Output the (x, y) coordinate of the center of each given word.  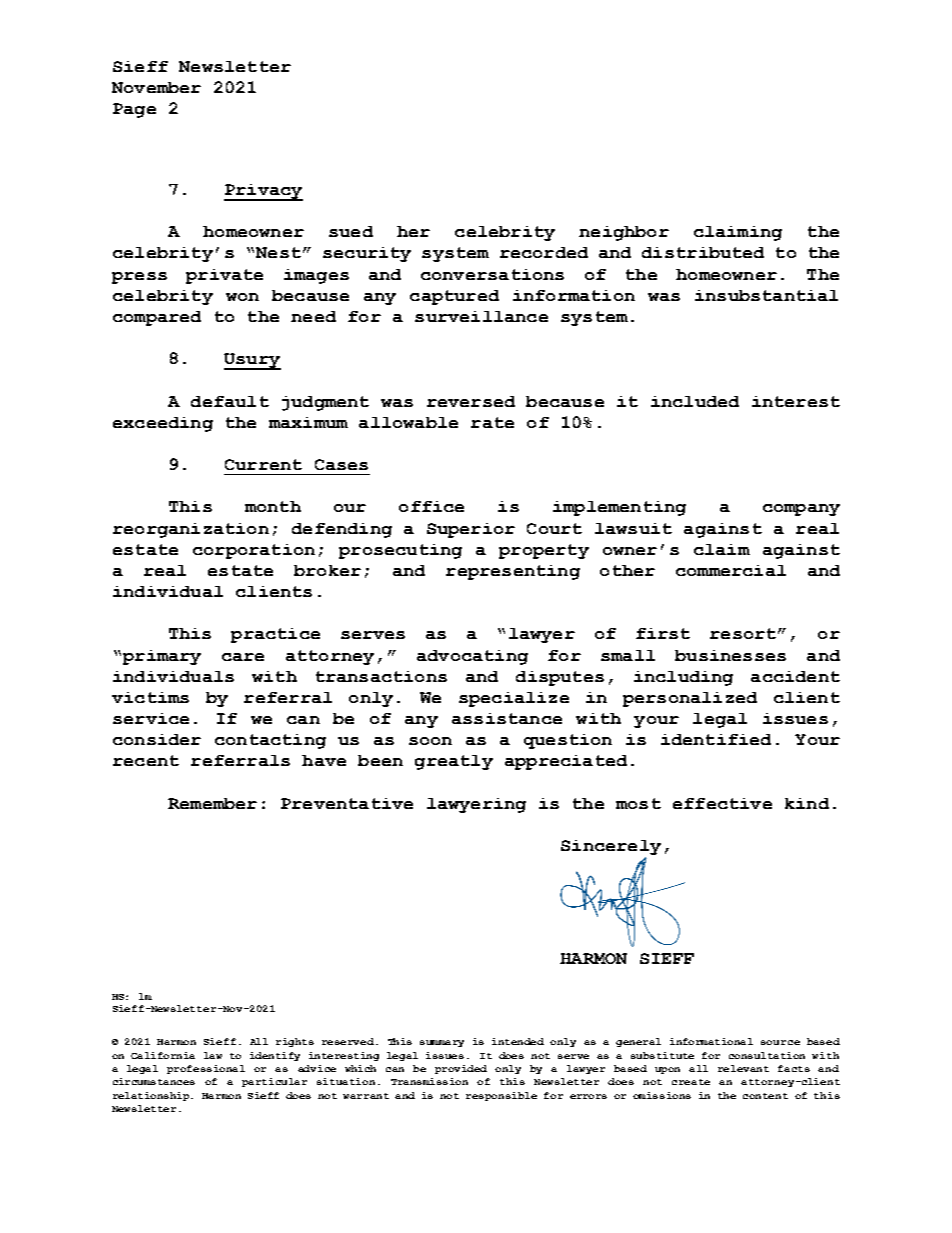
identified (716, 739)
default (230, 401)
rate (492, 422)
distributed (703, 252)
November (156, 87)
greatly (454, 762)
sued (351, 231)
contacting (270, 741)
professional (206, 1069)
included (695, 401)
